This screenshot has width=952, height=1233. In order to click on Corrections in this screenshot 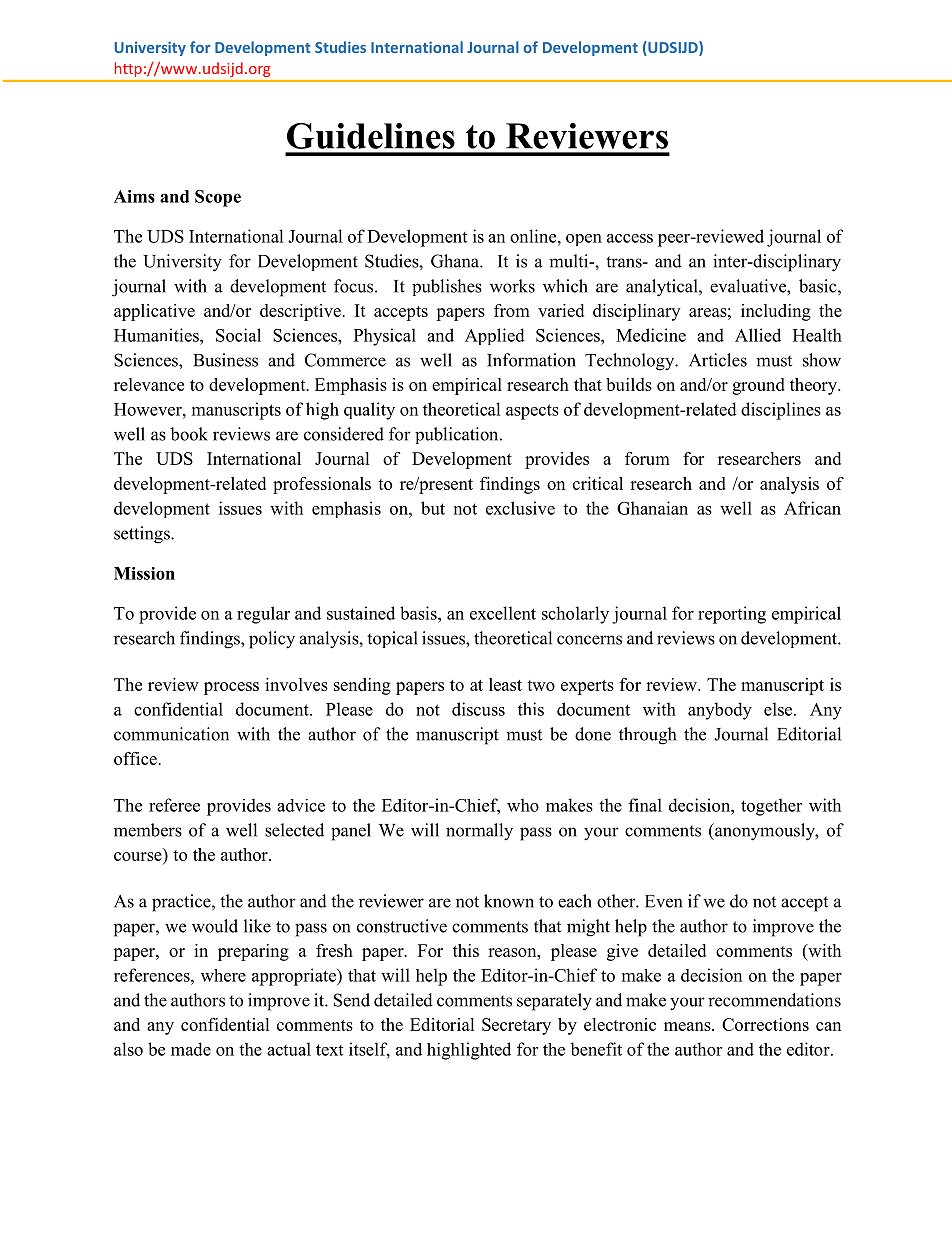, I will do `click(765, 1024)`.
